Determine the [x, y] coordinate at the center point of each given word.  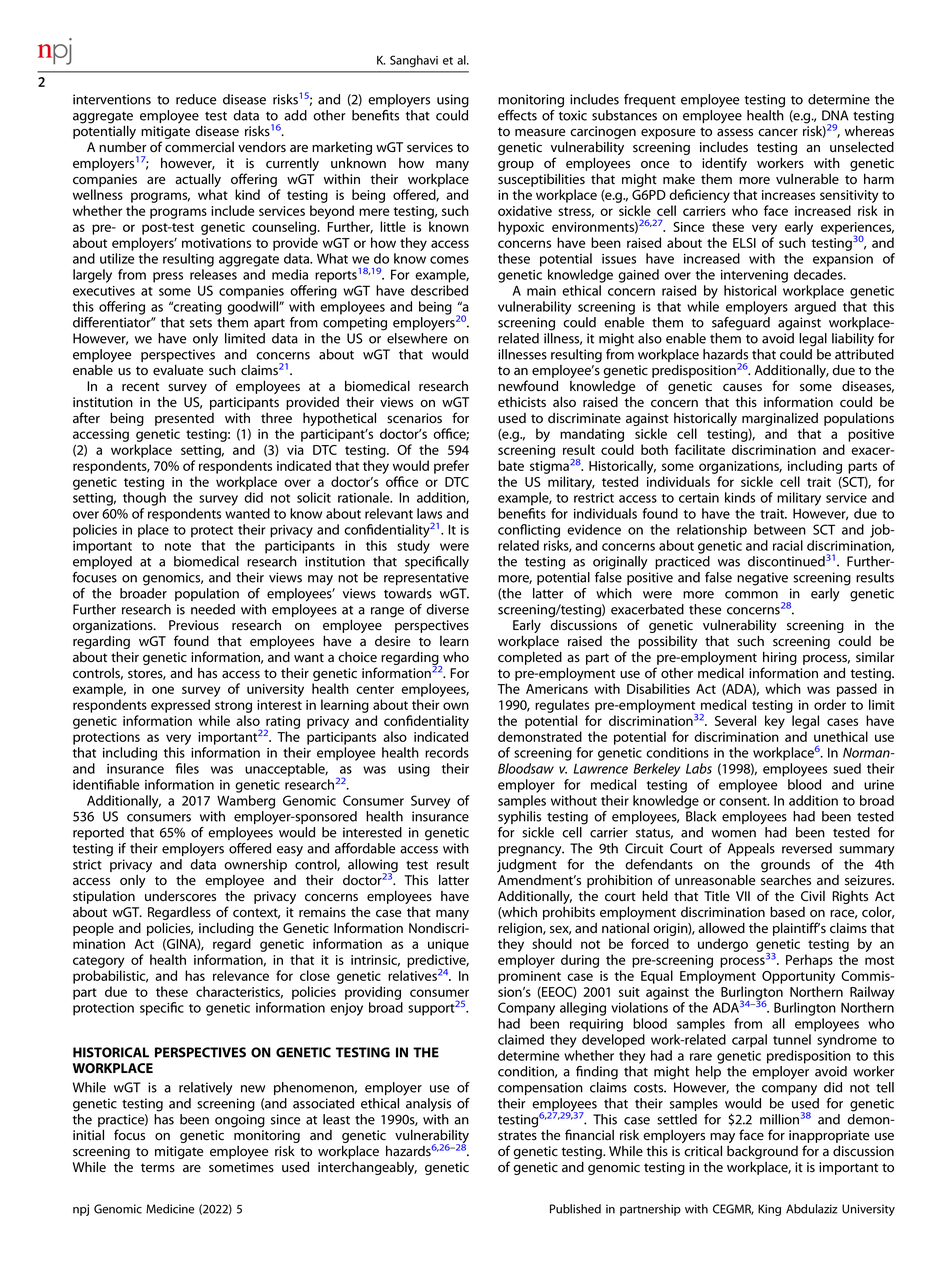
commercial [199, 147]
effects [517, 115]
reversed [807, 848]
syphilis [519, 818]
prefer [451, 467]
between [780, 529]
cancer [778, 133]
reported [98, 833]
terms [158, 1168]
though [144, 499]
